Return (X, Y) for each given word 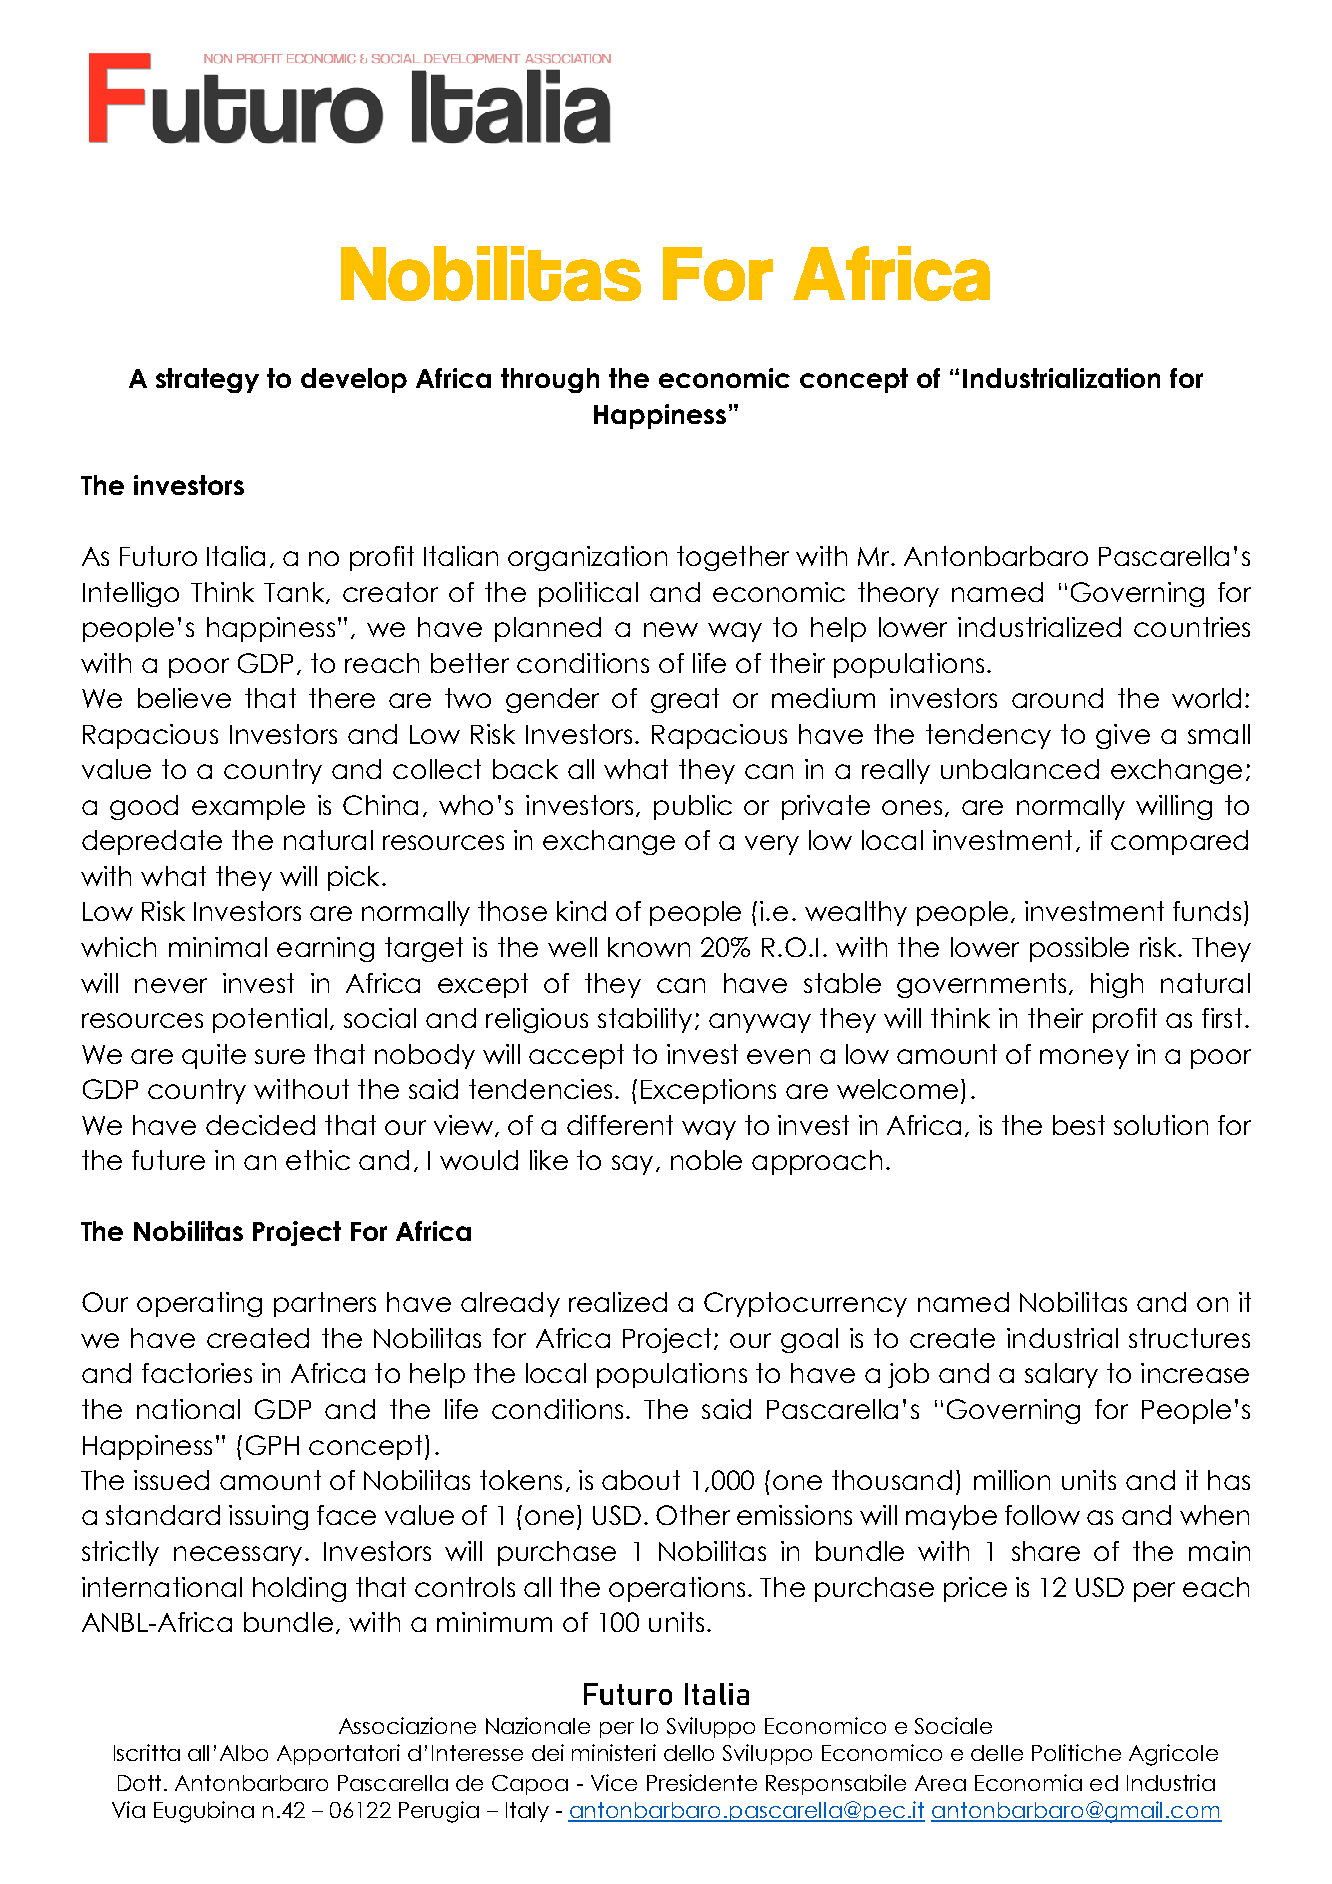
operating (199, 1304)
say (632, 1165)
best (1079, 1125)
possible (1079, 949)
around (1057, 698)
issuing (268, 1517)
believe (184, 698)
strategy (207, 380)
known (649, 947)
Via (128, 1809)
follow (1042, 1515)
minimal (218, 947)
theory (898, 594)
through (550, 380)
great (685, 700)
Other (693, 1515)
